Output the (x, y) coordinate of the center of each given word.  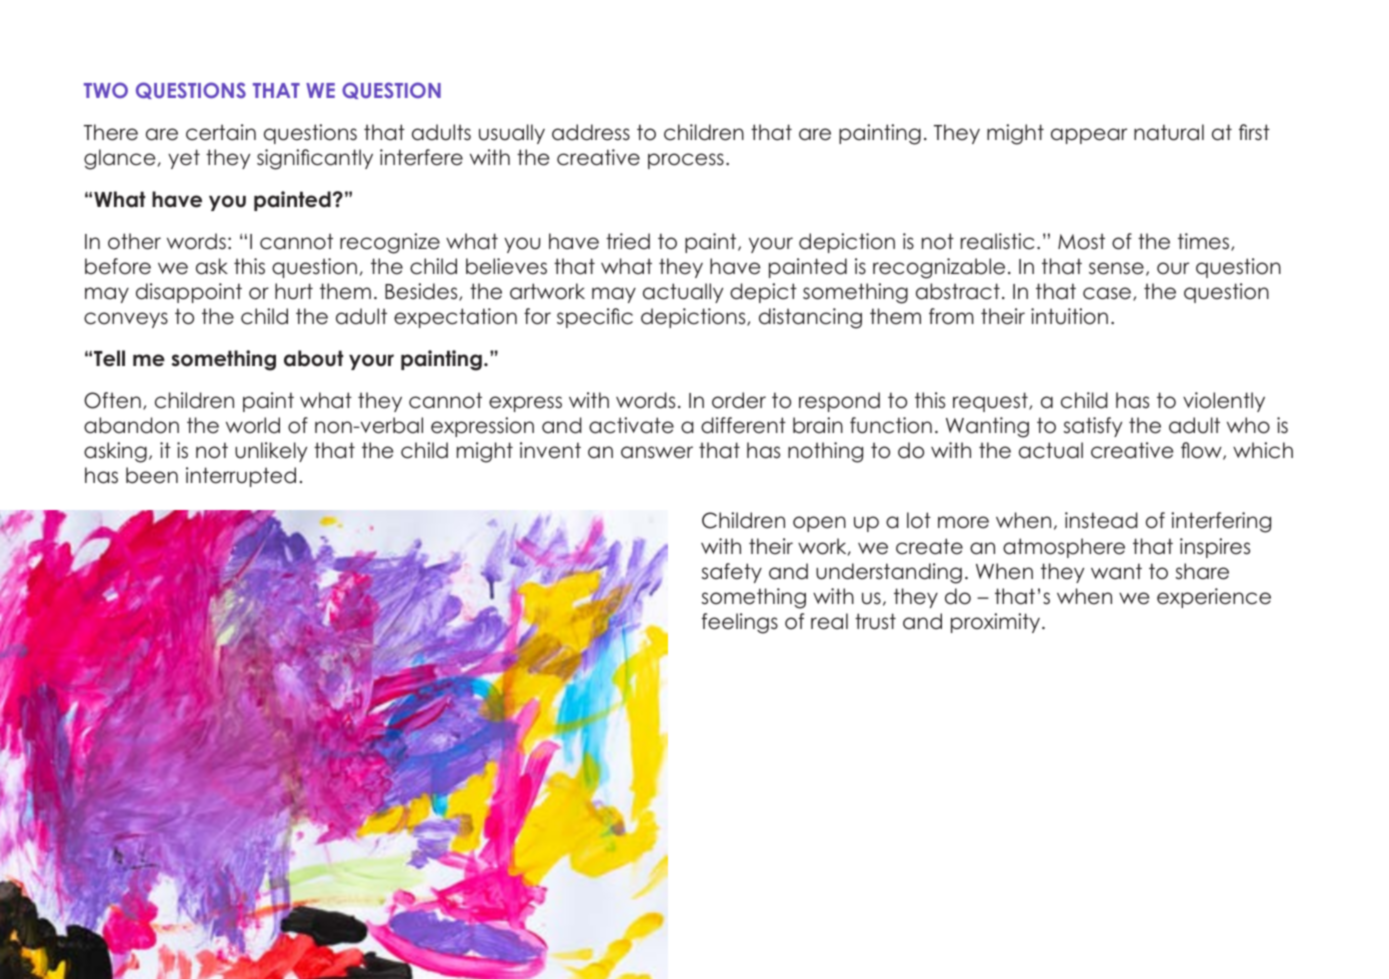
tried (628, 241)
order (739, 400)
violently (1224, 402)
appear (1089, 136)
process (686, 161)
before (118, 266)
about (313, 358)
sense (1116, 268)
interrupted (241, 477)
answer (657, 452)
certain (221, 132)
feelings (740, 623)
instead (1101, 520)
